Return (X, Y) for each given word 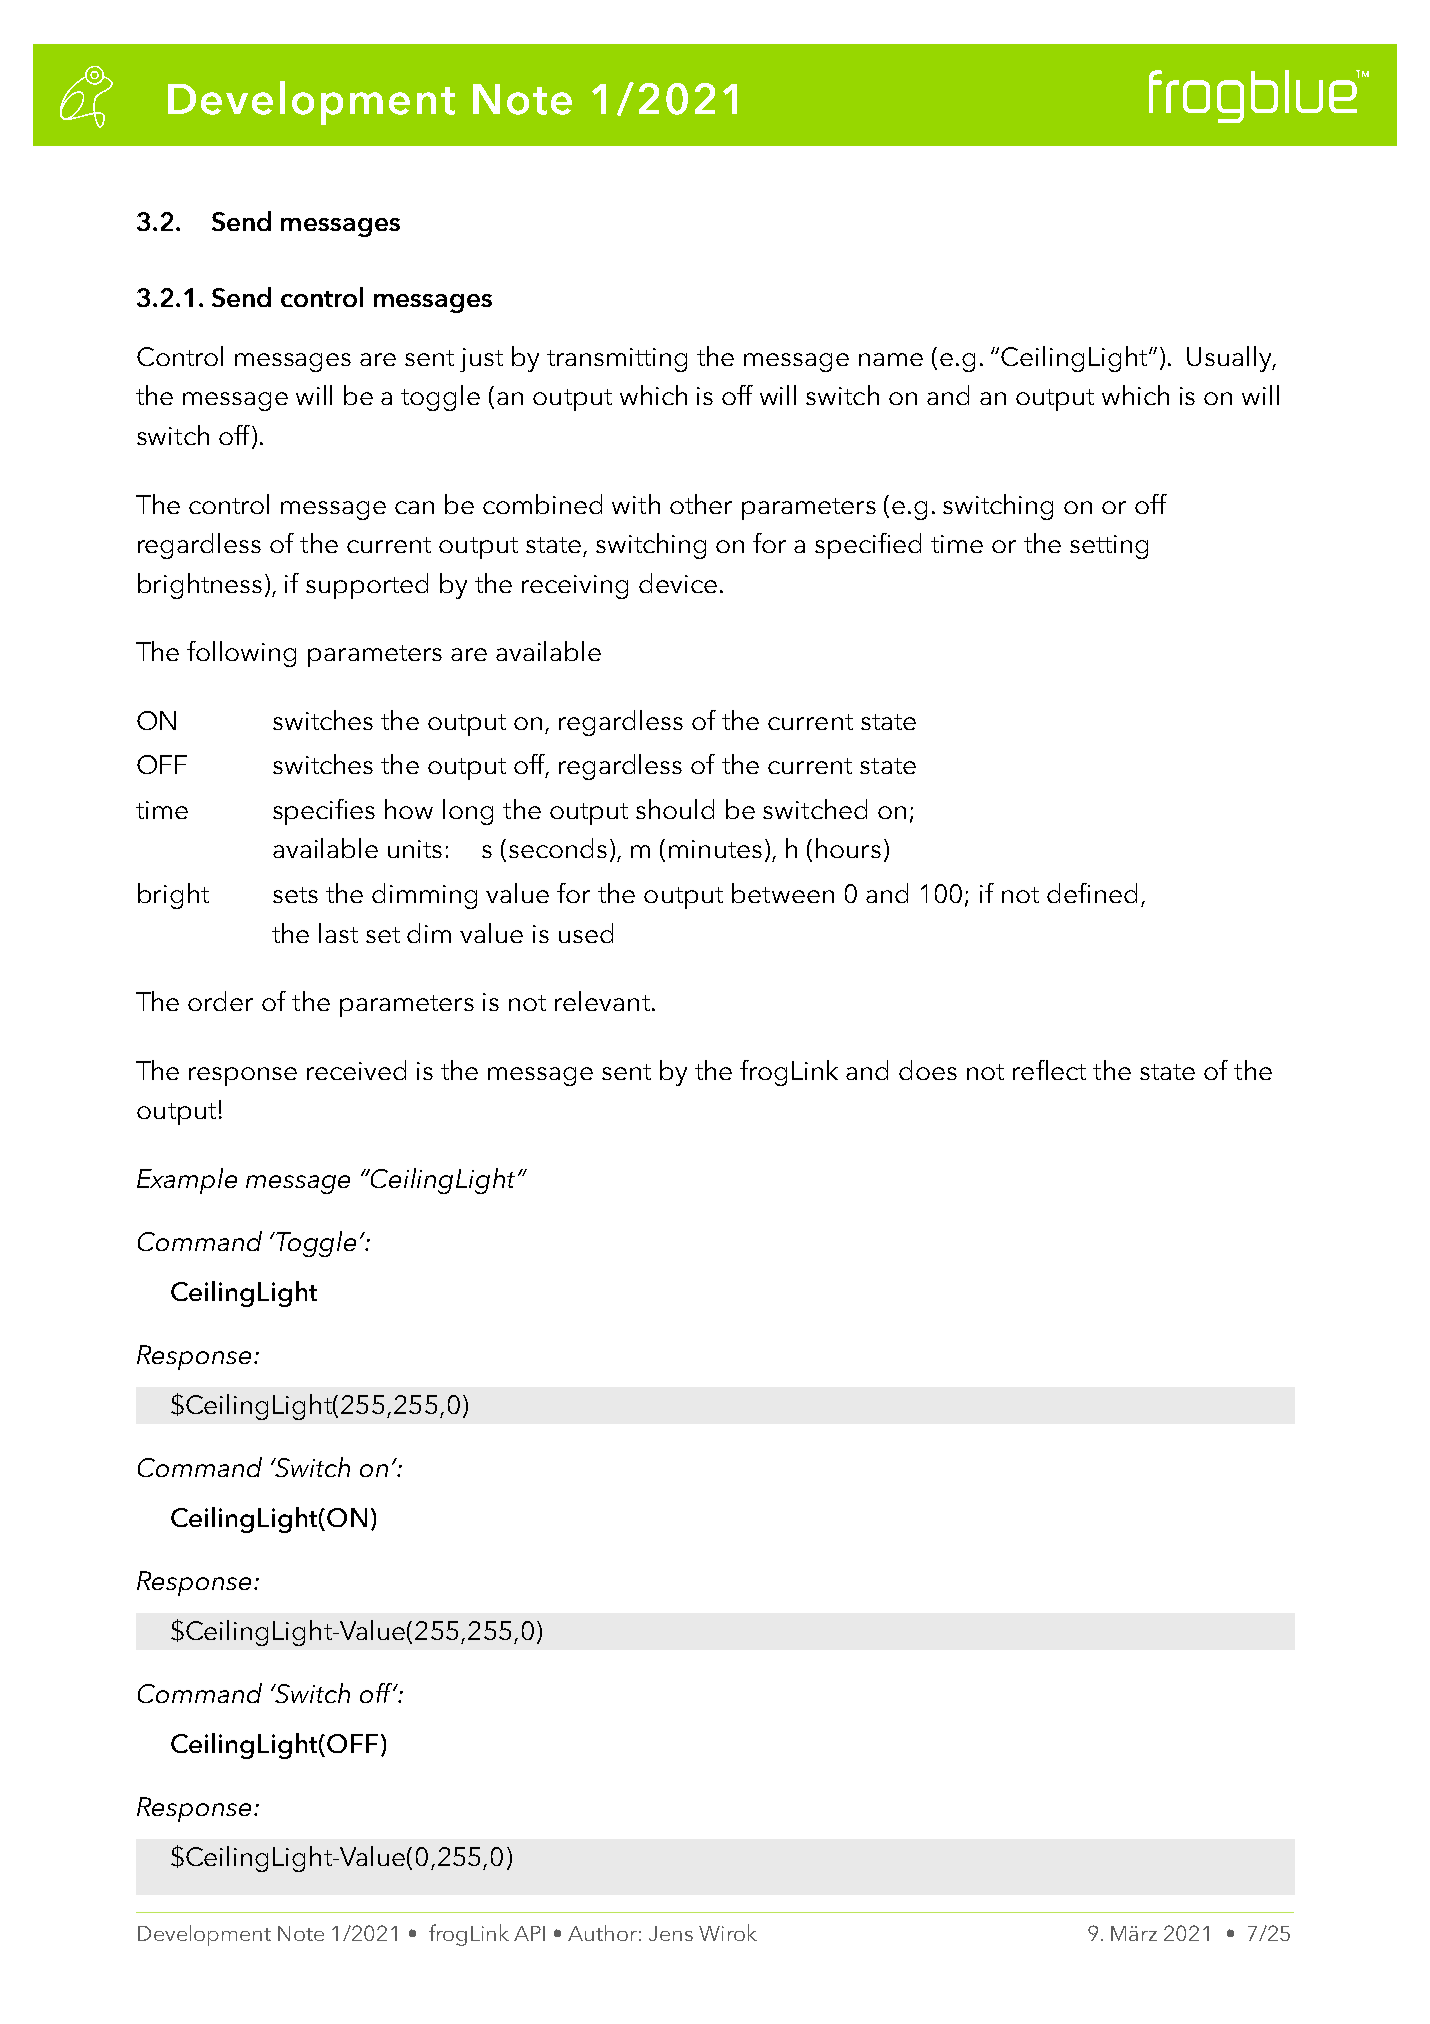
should (675, 809)
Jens (671, 1933)
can (414, 507)
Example (187, 1181)
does (928, 1070)
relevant (602, 1001)
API (529, 1933)
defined (1092, 893)
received (356, 1070)
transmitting (617, 360)
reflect (1049, 1070)
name (891, 359)
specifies (324, 812)
